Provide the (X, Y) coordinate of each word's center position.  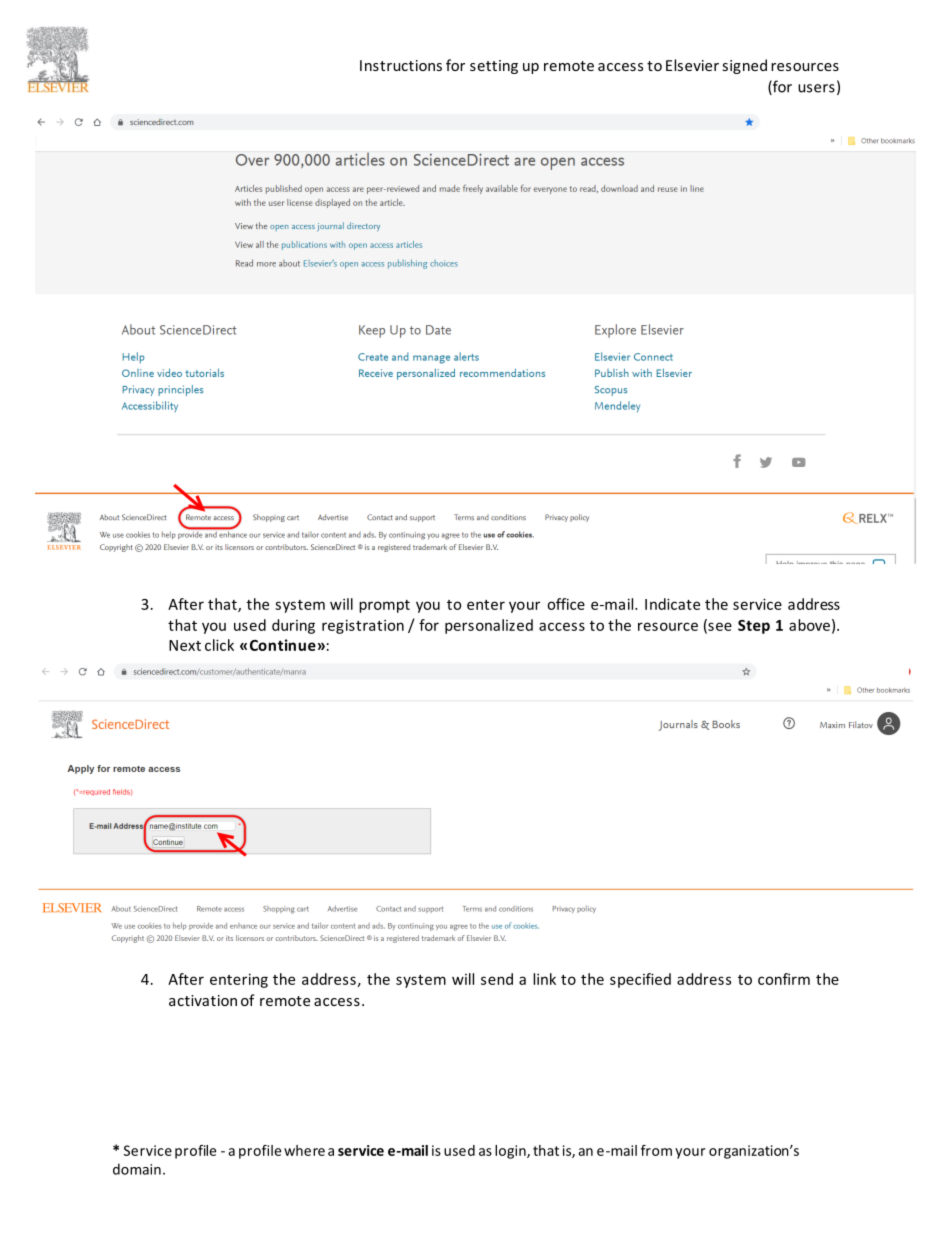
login (511, 1152)
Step (754, 627)
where (304, 1150)
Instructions (401, 65)
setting (494, 67)
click (219, 645)
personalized (489, 626)
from (656, 1150)
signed (744, 66)
